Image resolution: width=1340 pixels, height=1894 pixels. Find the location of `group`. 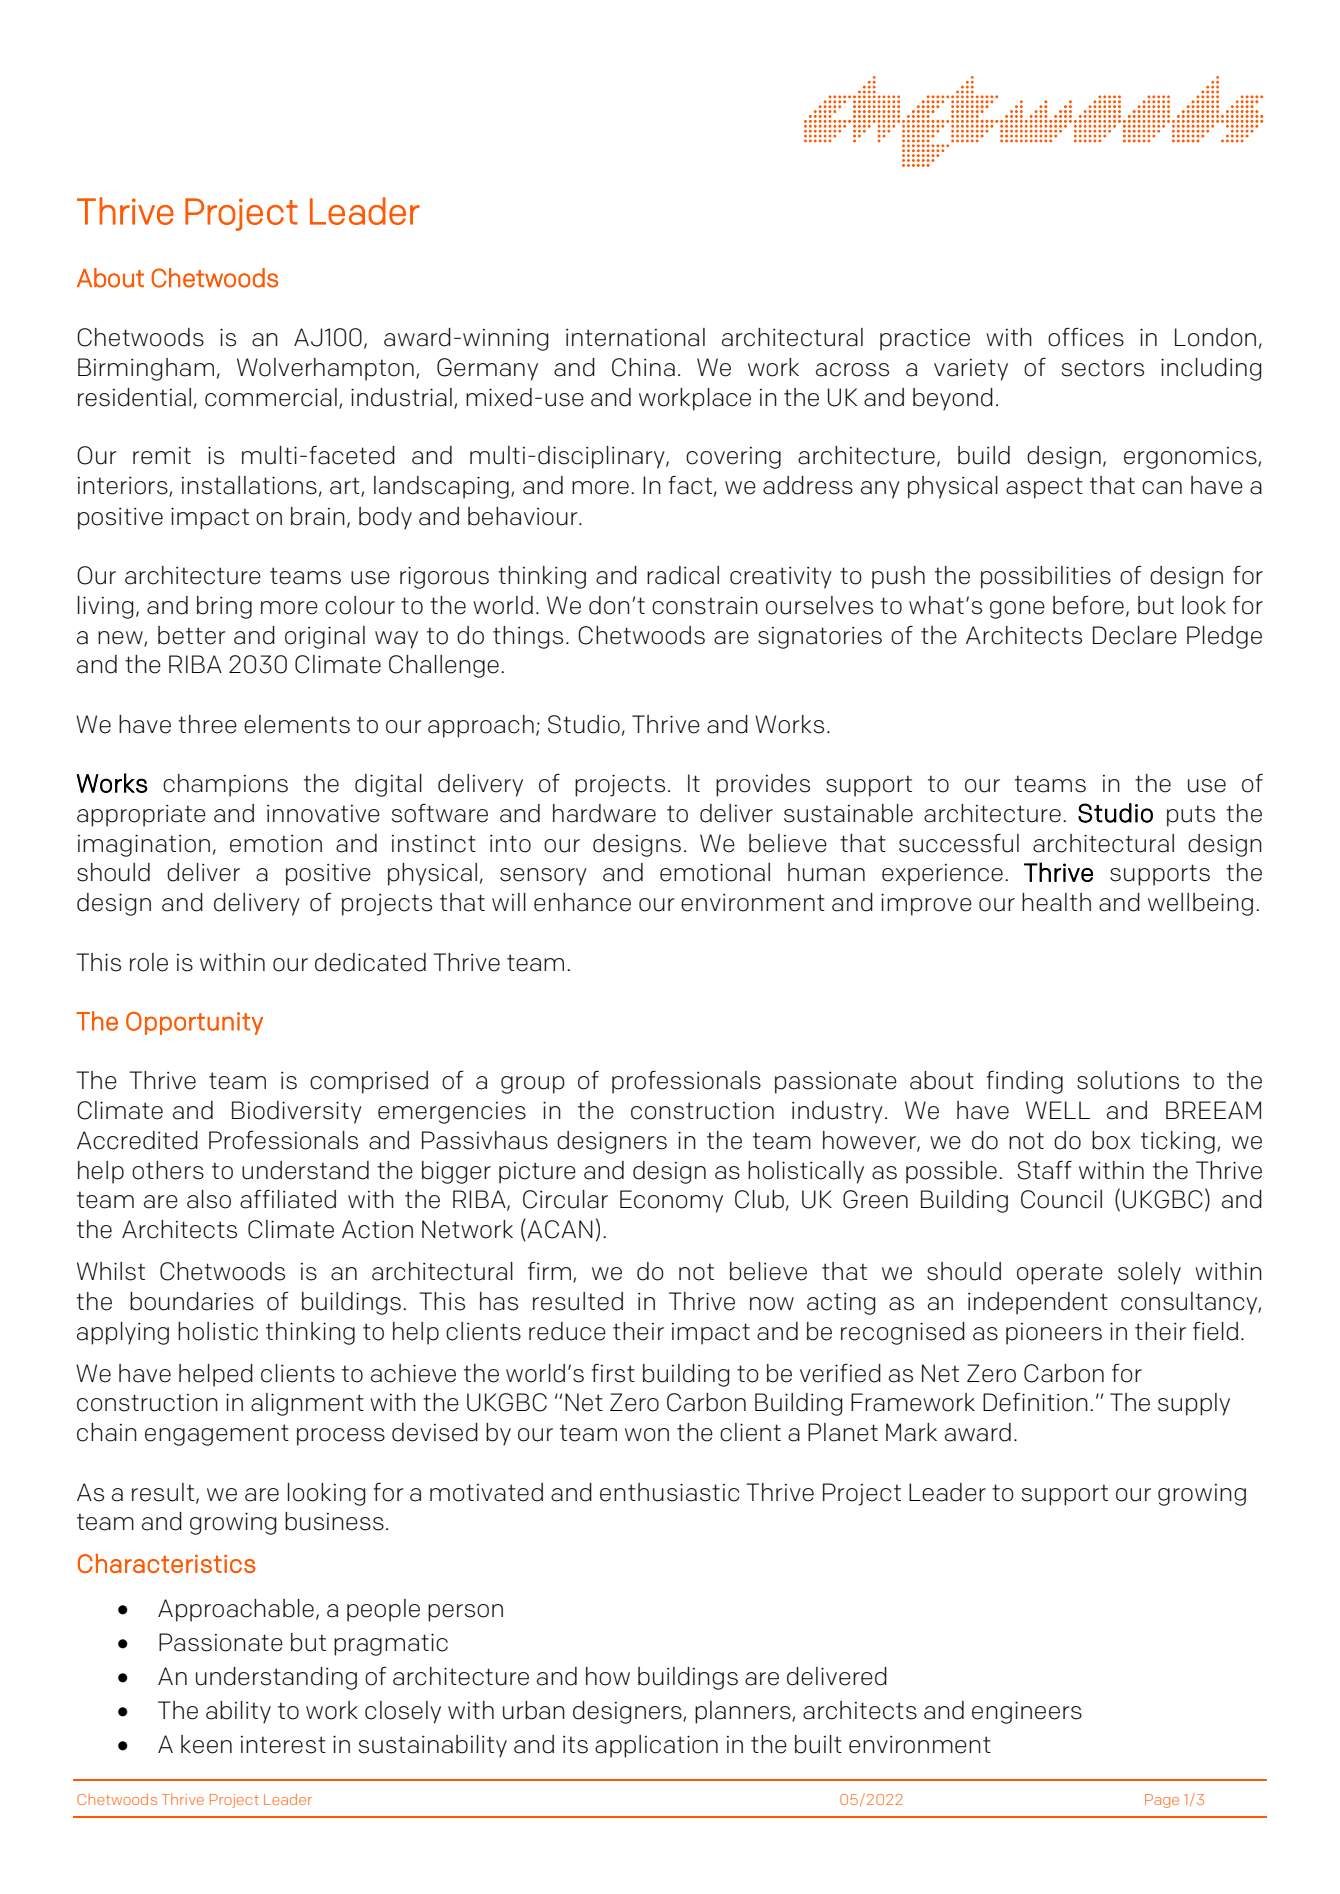

group is located at coordinates (533, 1085).
